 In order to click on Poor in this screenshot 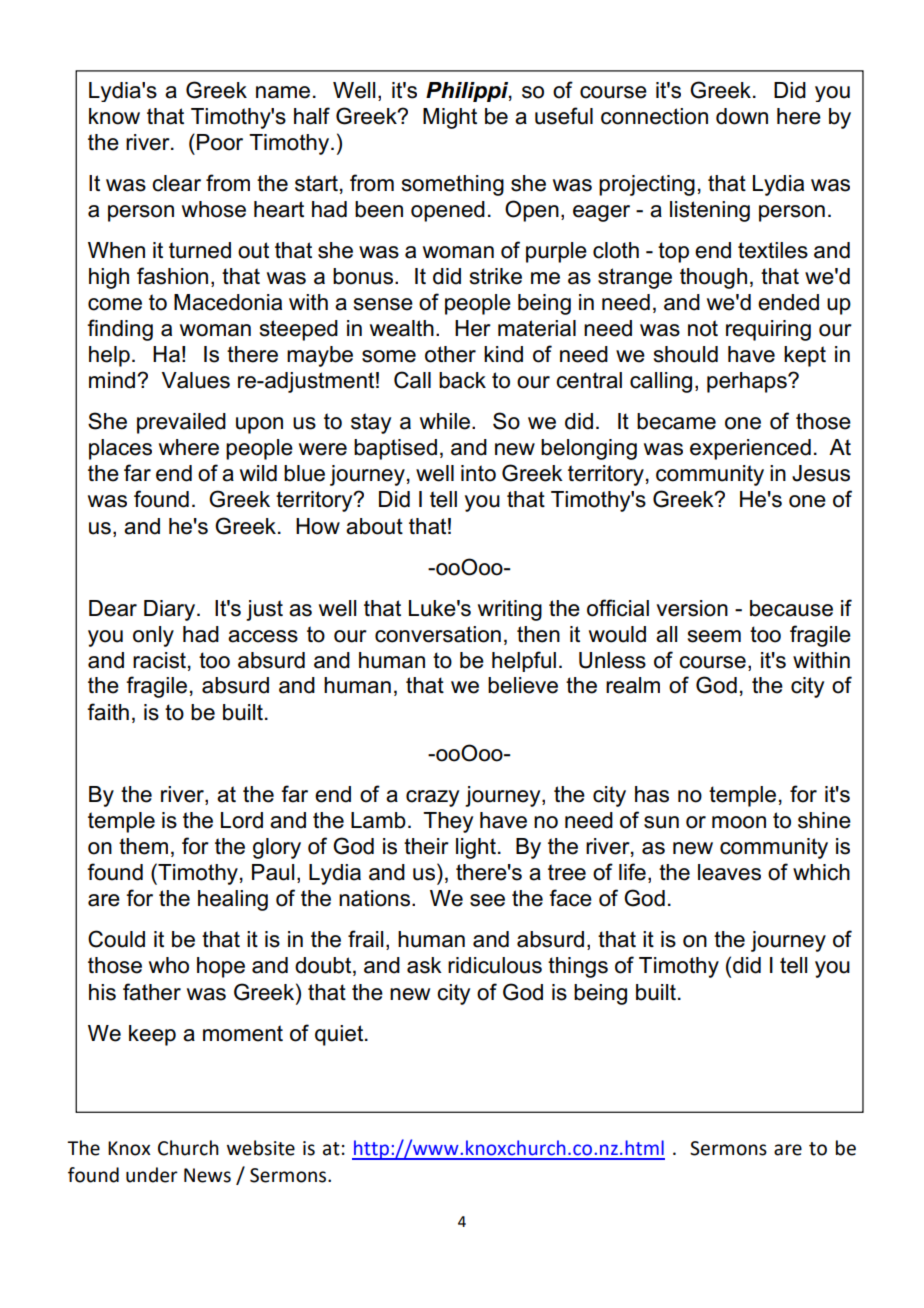, I will do `click(220, 142)`.
